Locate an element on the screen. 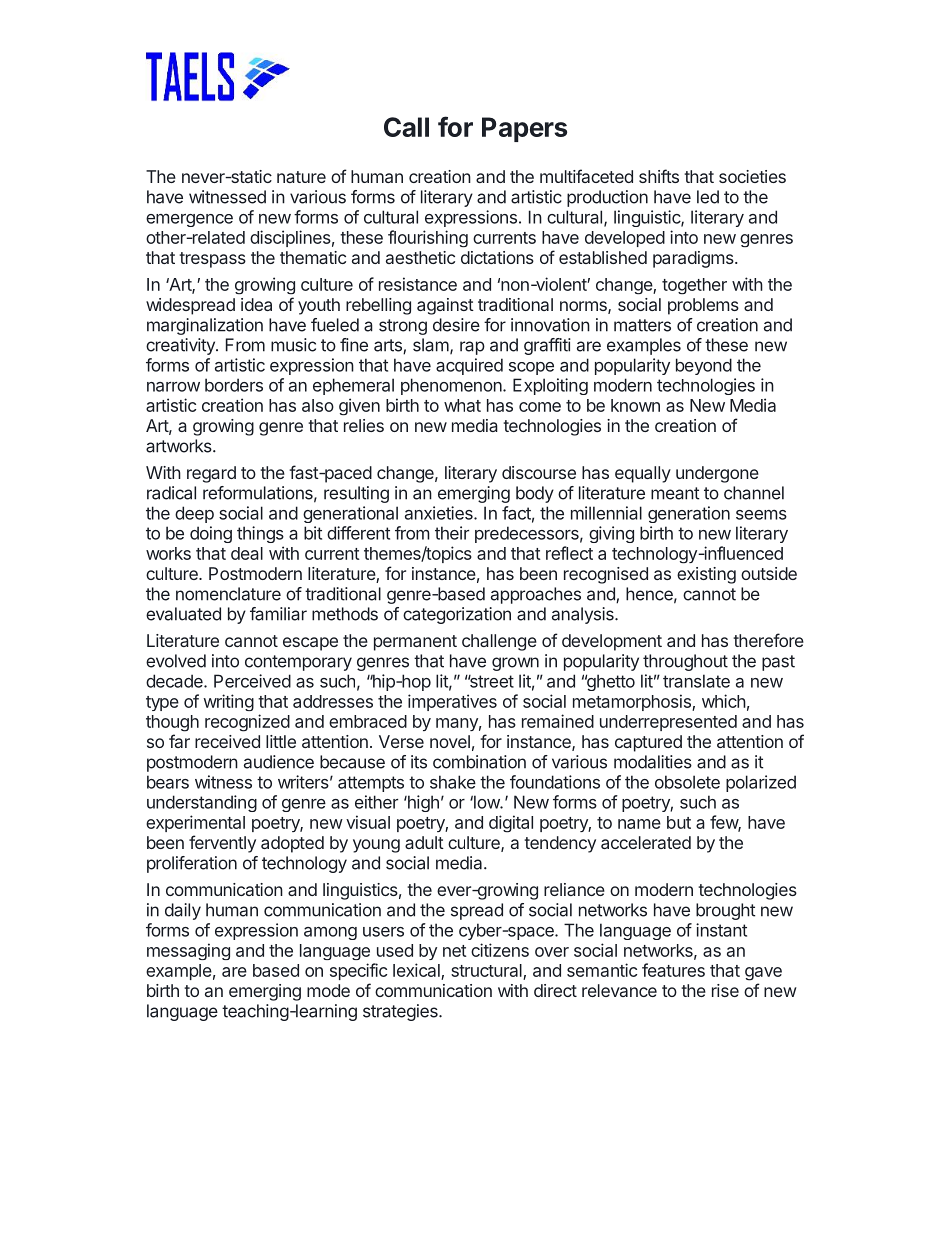 The height and width of the screenshot is (1233, 952). nature is located at coordinates (301, 177).
